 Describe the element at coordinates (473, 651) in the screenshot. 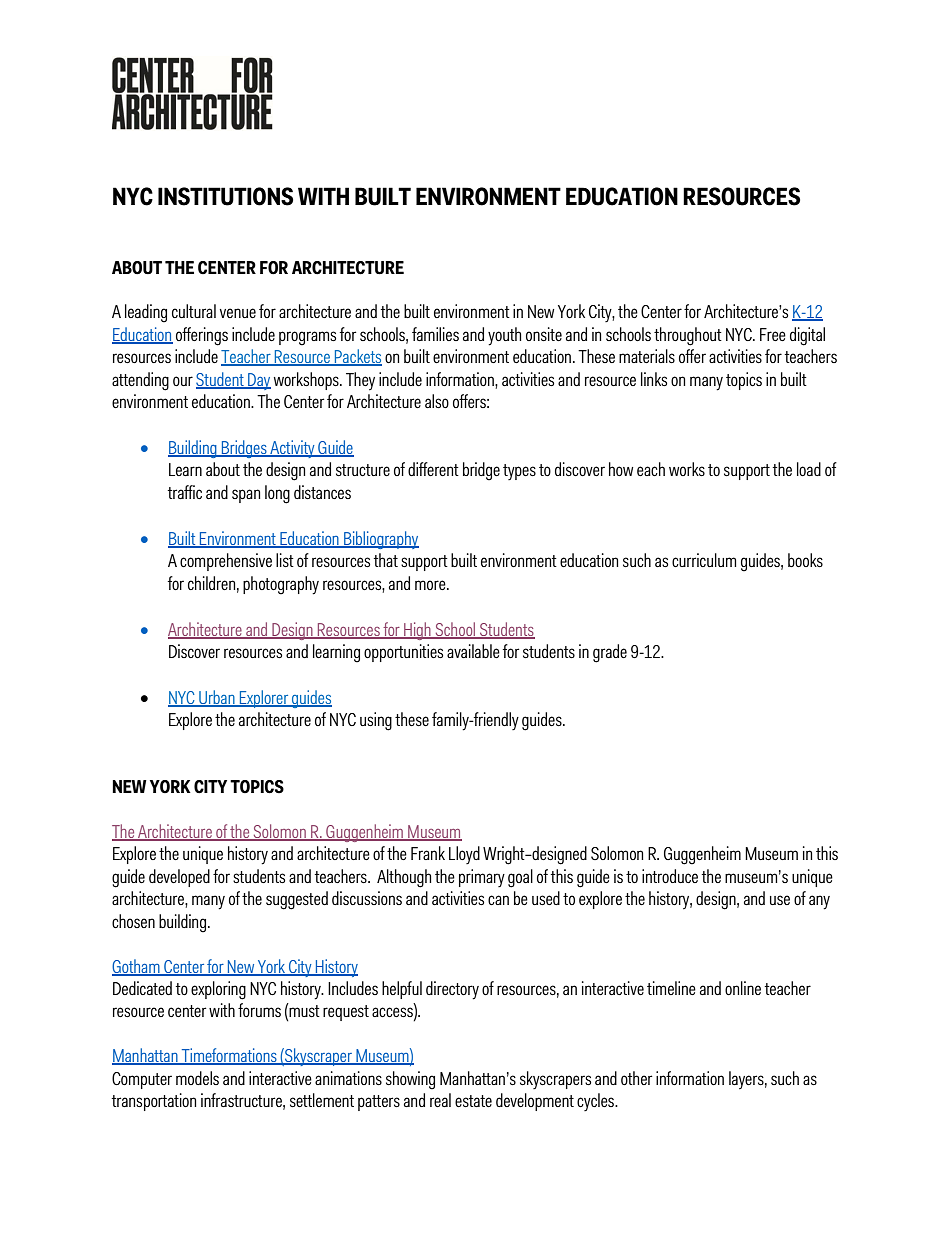

I see `available` at that location.
